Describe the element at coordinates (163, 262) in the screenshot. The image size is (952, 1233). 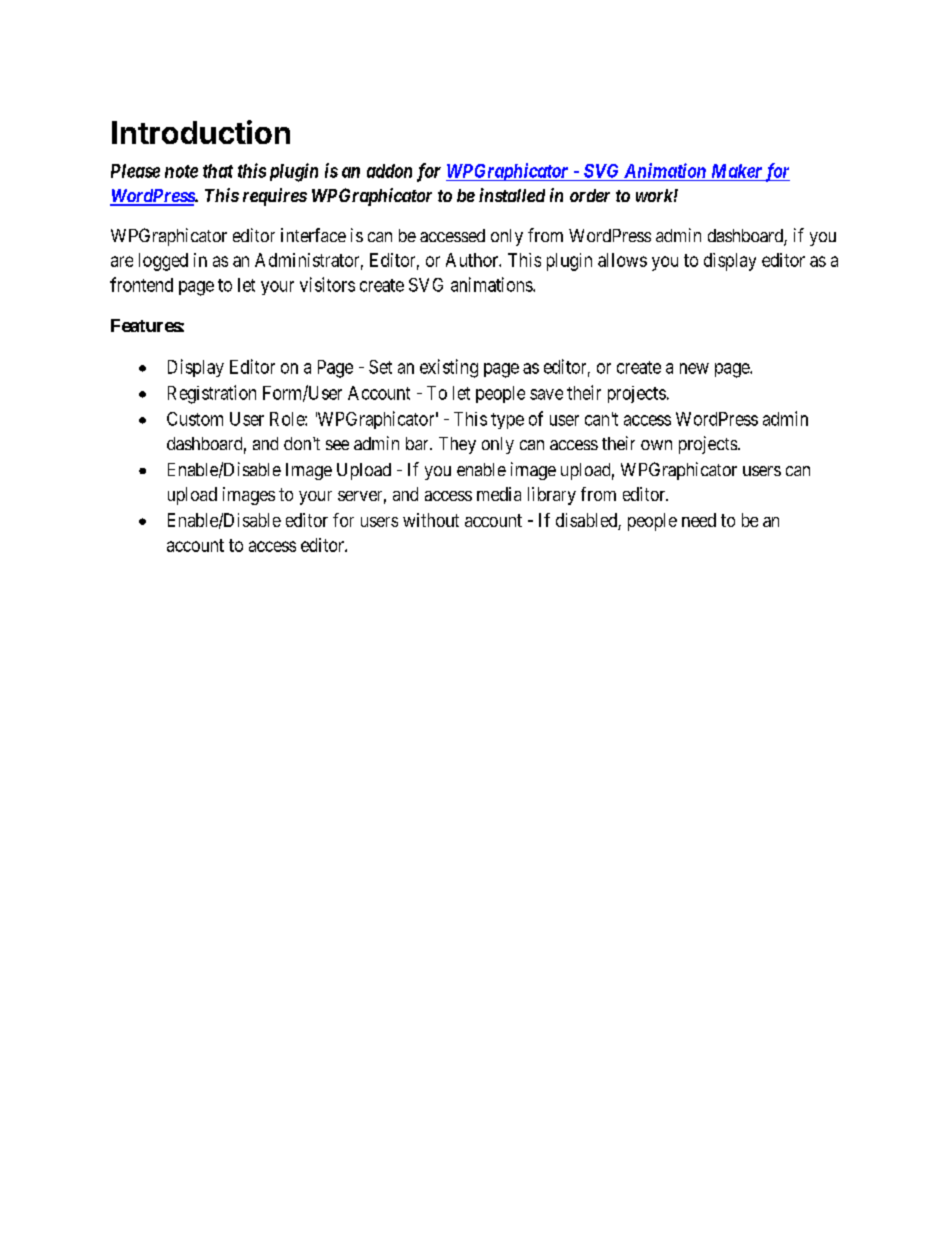
I see `logged` at that location.
